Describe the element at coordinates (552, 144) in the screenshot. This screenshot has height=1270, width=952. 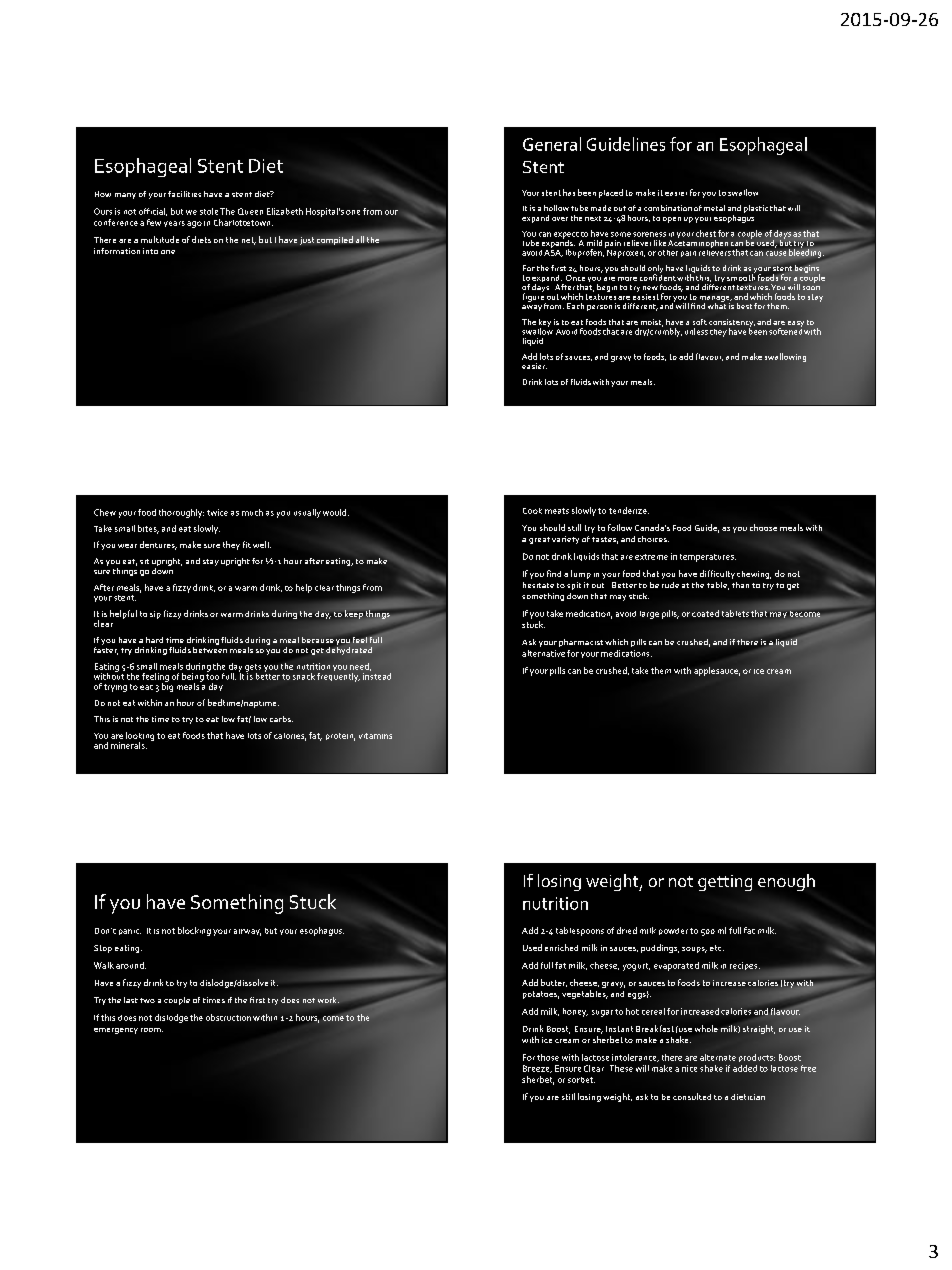
I see `General` at that location.
